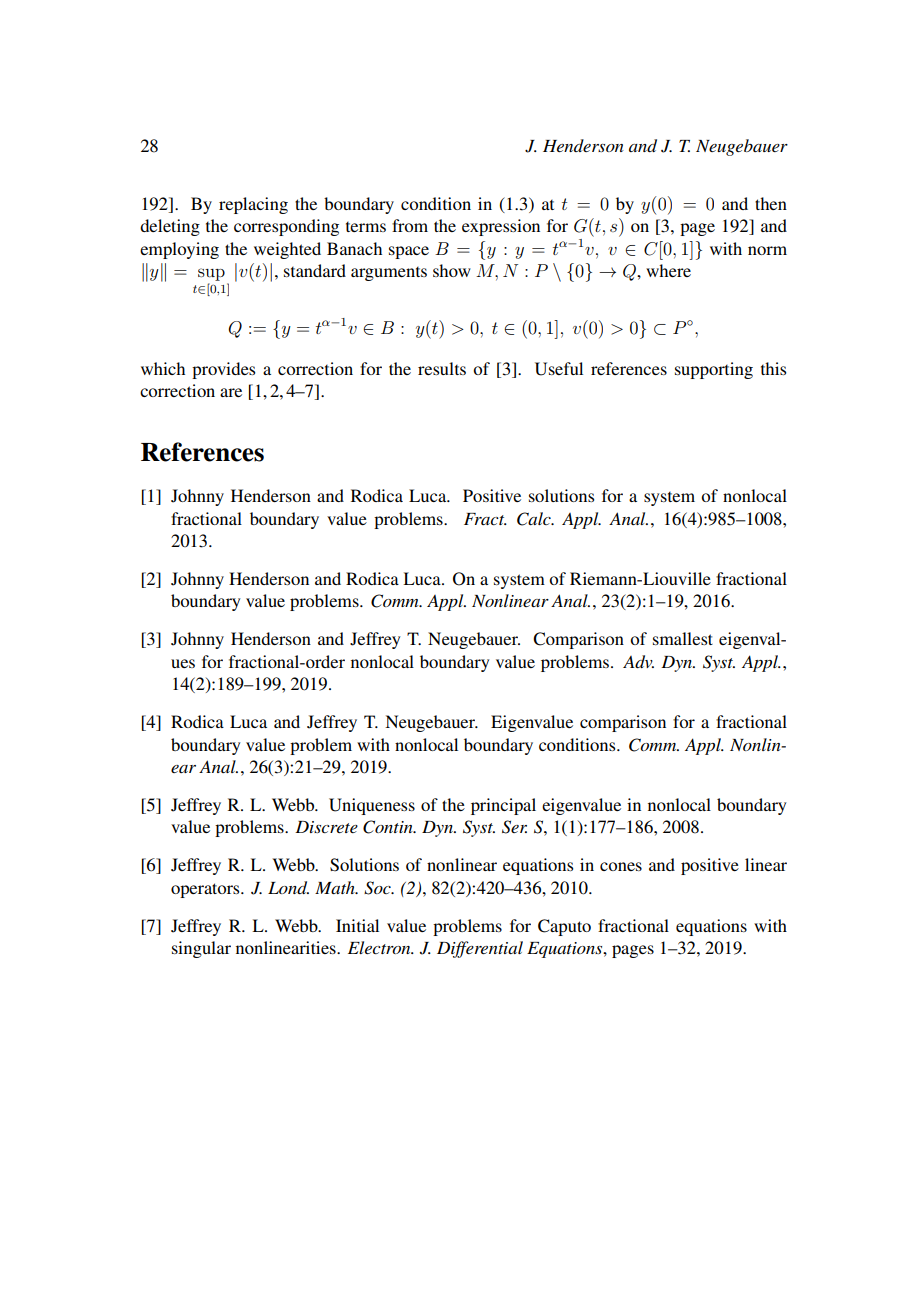 This screenshot has width=924, height=1308. I want to click on cones, so click(621, 866).
